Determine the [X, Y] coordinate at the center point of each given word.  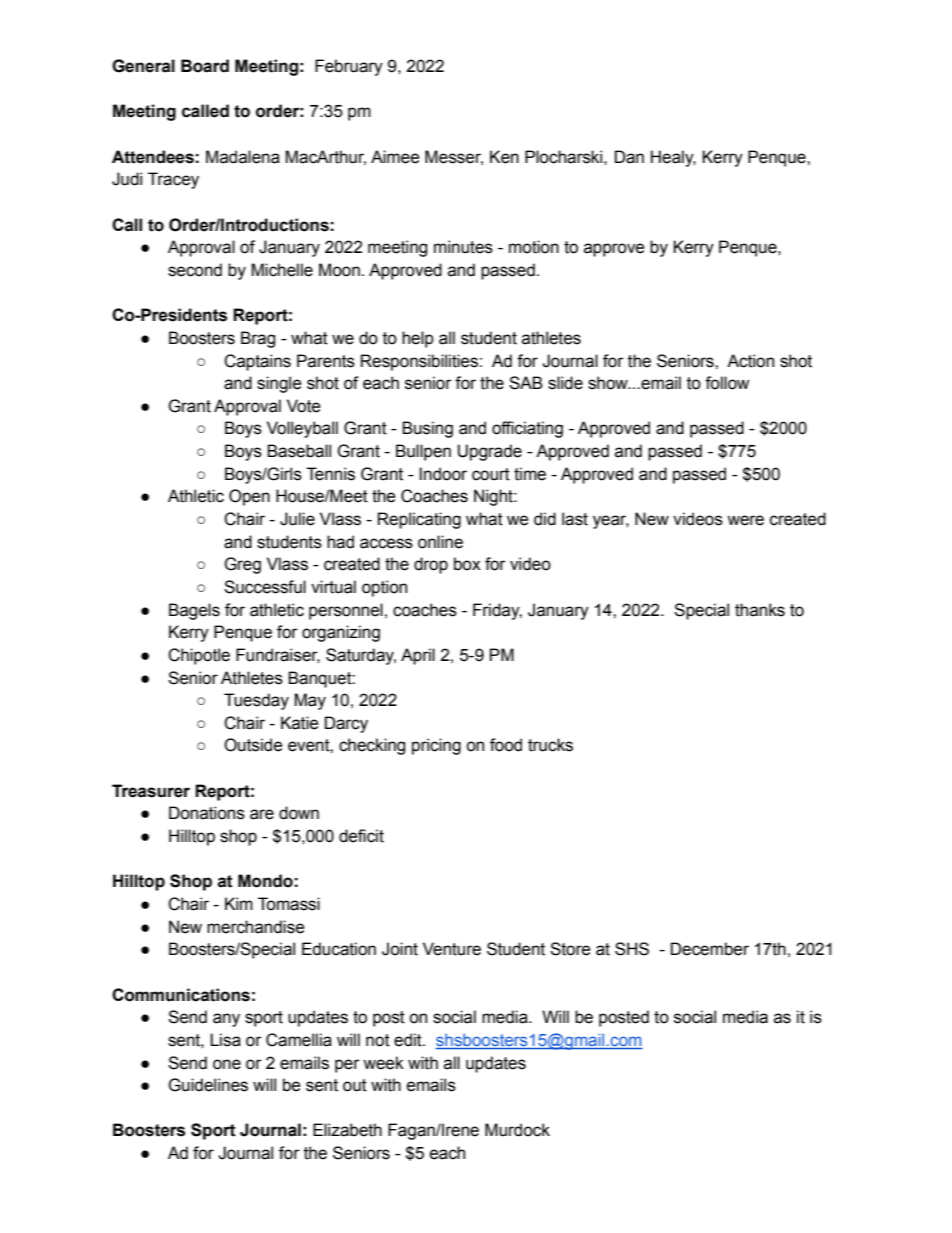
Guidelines [208, 1085]
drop [431, 565]
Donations [207, 813]
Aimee [395, 157]
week [383, 1063]
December [710, 949]
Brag [258, 339]
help [418, 339]
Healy [673, 158]
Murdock [517, 1130]
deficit [361, 836]
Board [205, 66]
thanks [760, 610]
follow [727, 383]
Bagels [194, 611]
